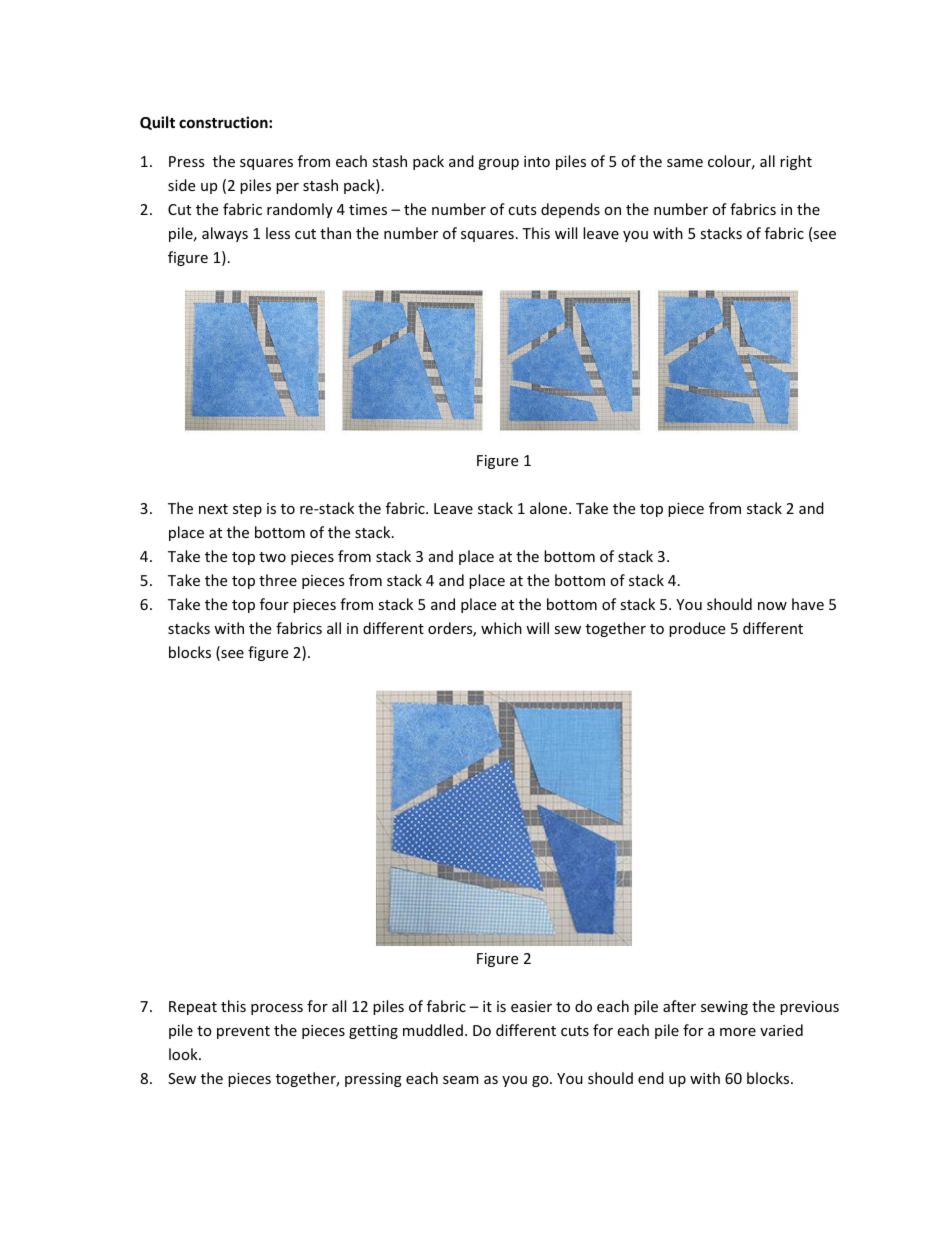  What do you see at coordinates (501, 628) in the page?
I see `which` at bounding box center [501, 628].
